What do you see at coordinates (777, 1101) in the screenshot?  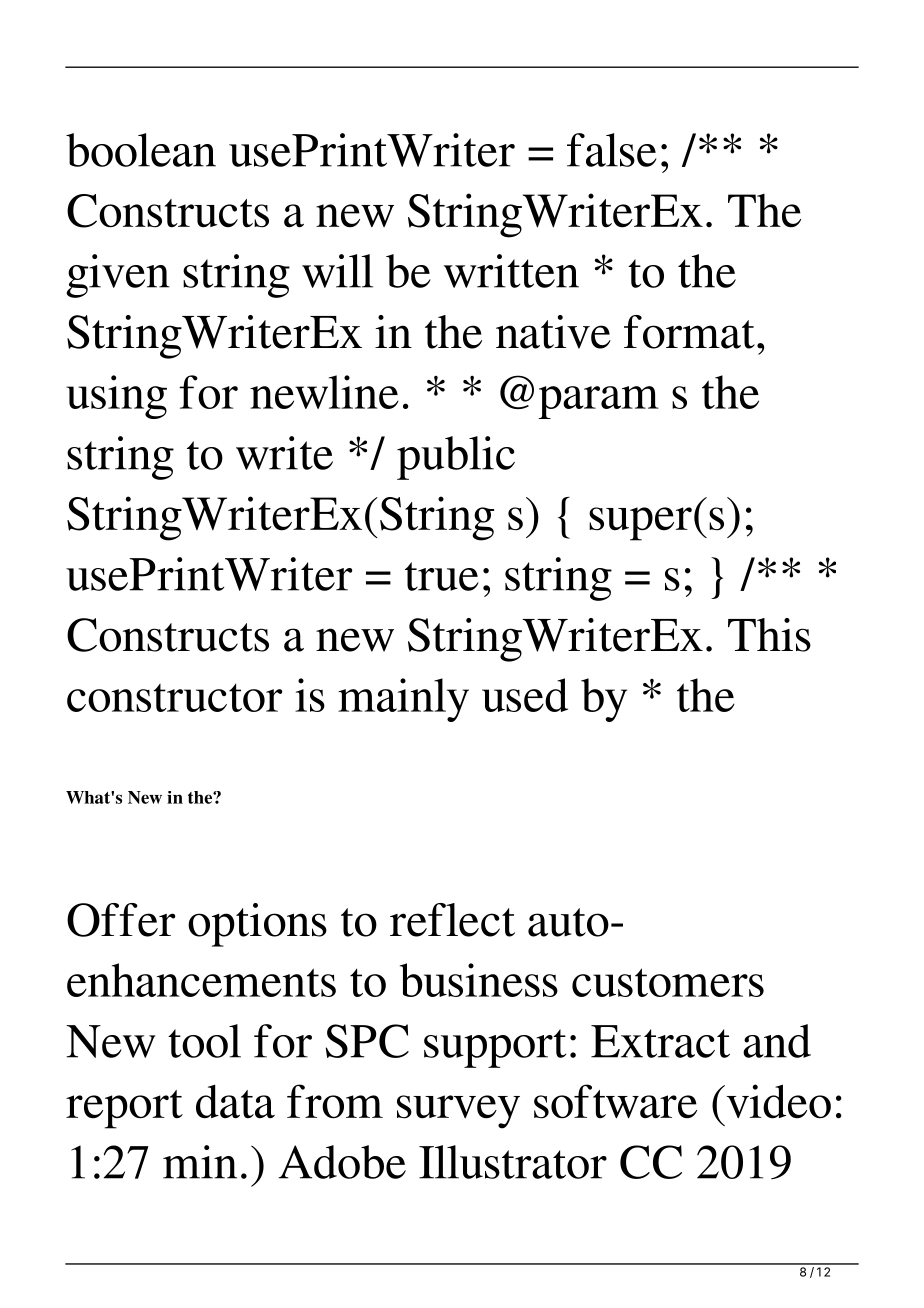 I see `video` at bounding box center [777, 1101].
